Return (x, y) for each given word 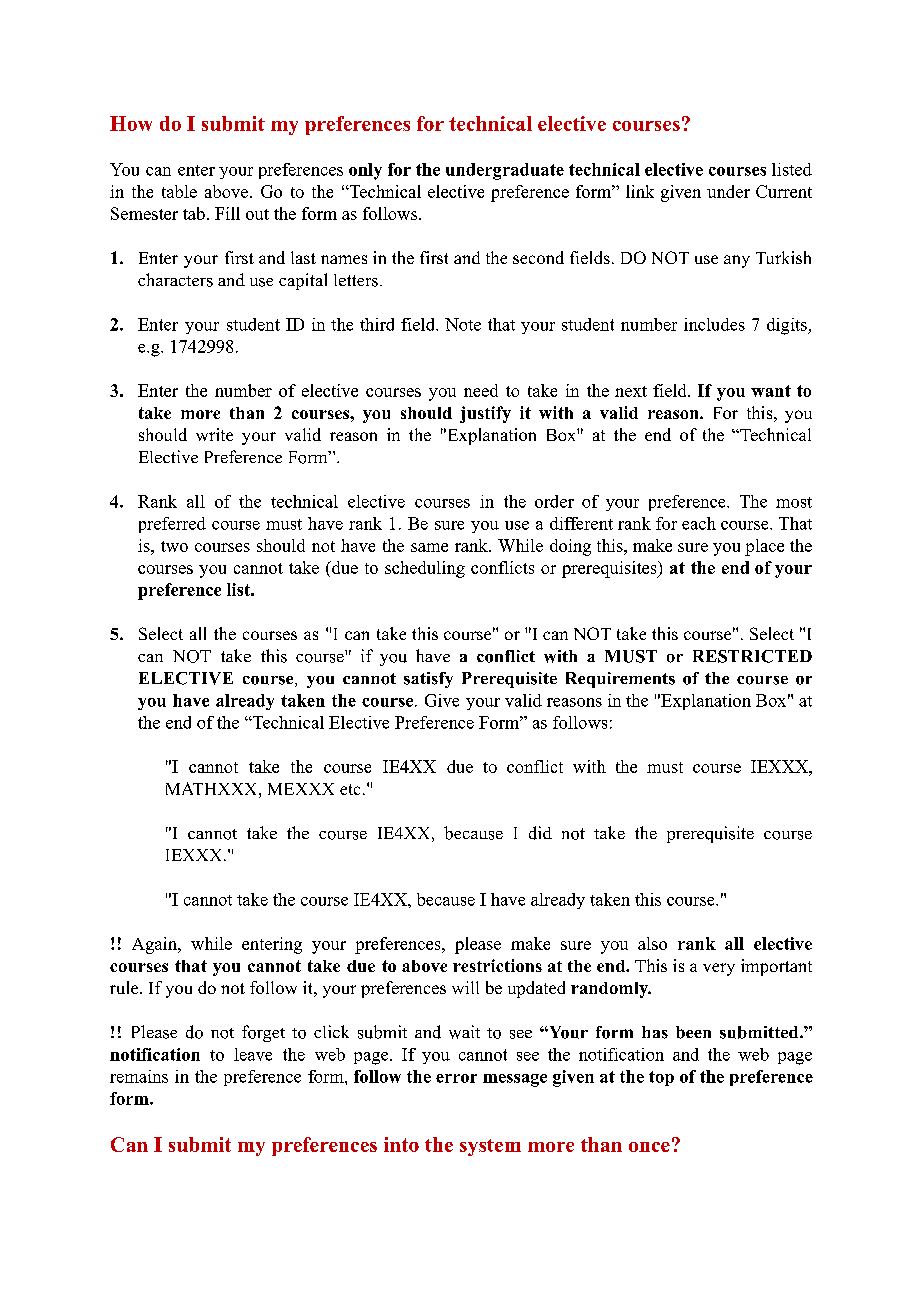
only (365, 171)
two (174, 546)
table (179, 191)
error (456, 1078)
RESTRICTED (752, 656)
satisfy (428, 680)
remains (139, 1076)
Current (784, 191)
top (661, 1078)
